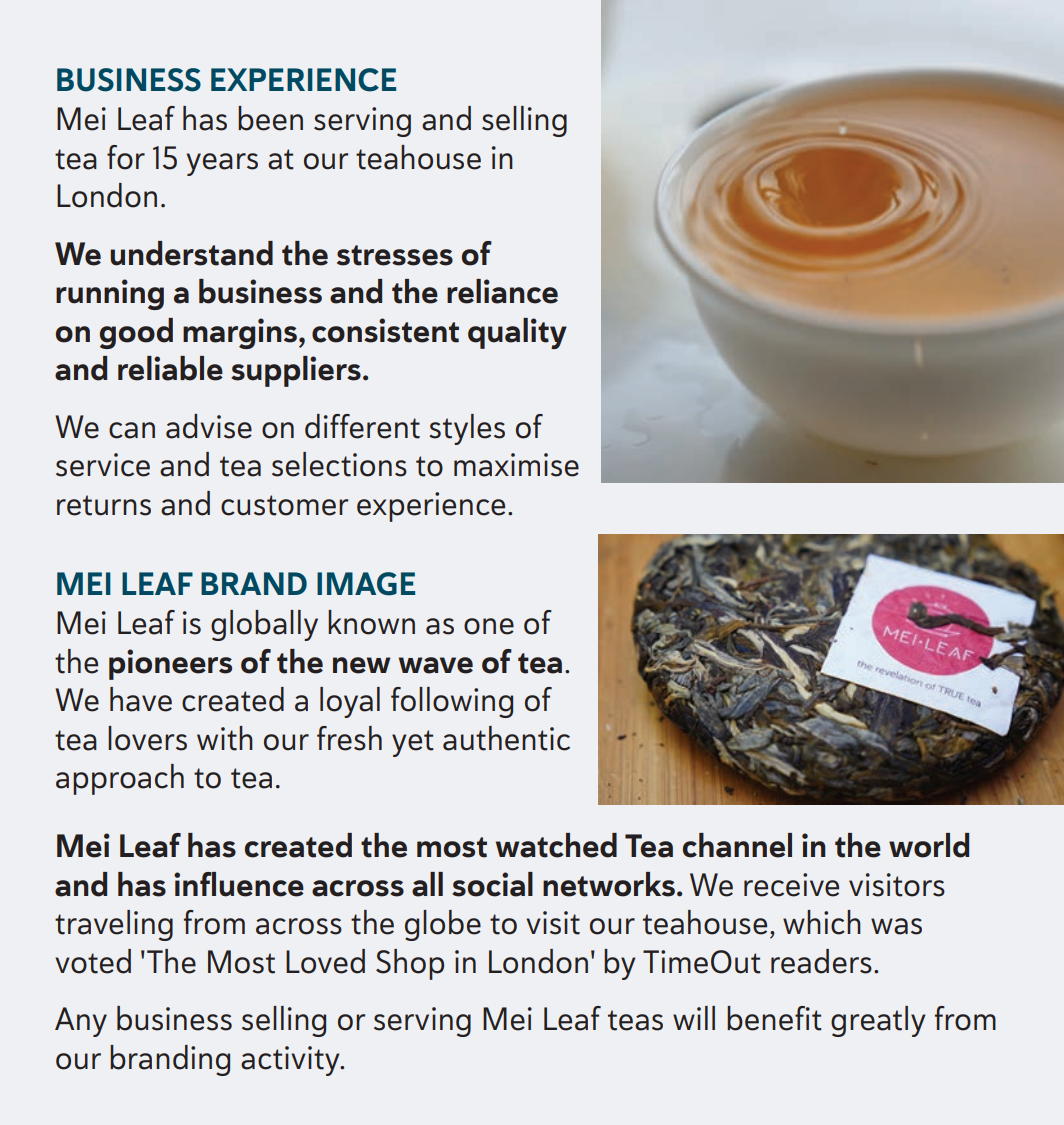 Image resolution: width=1064 pixels, height=1125 pixels. I want to click on channel, so click(737, 845).
